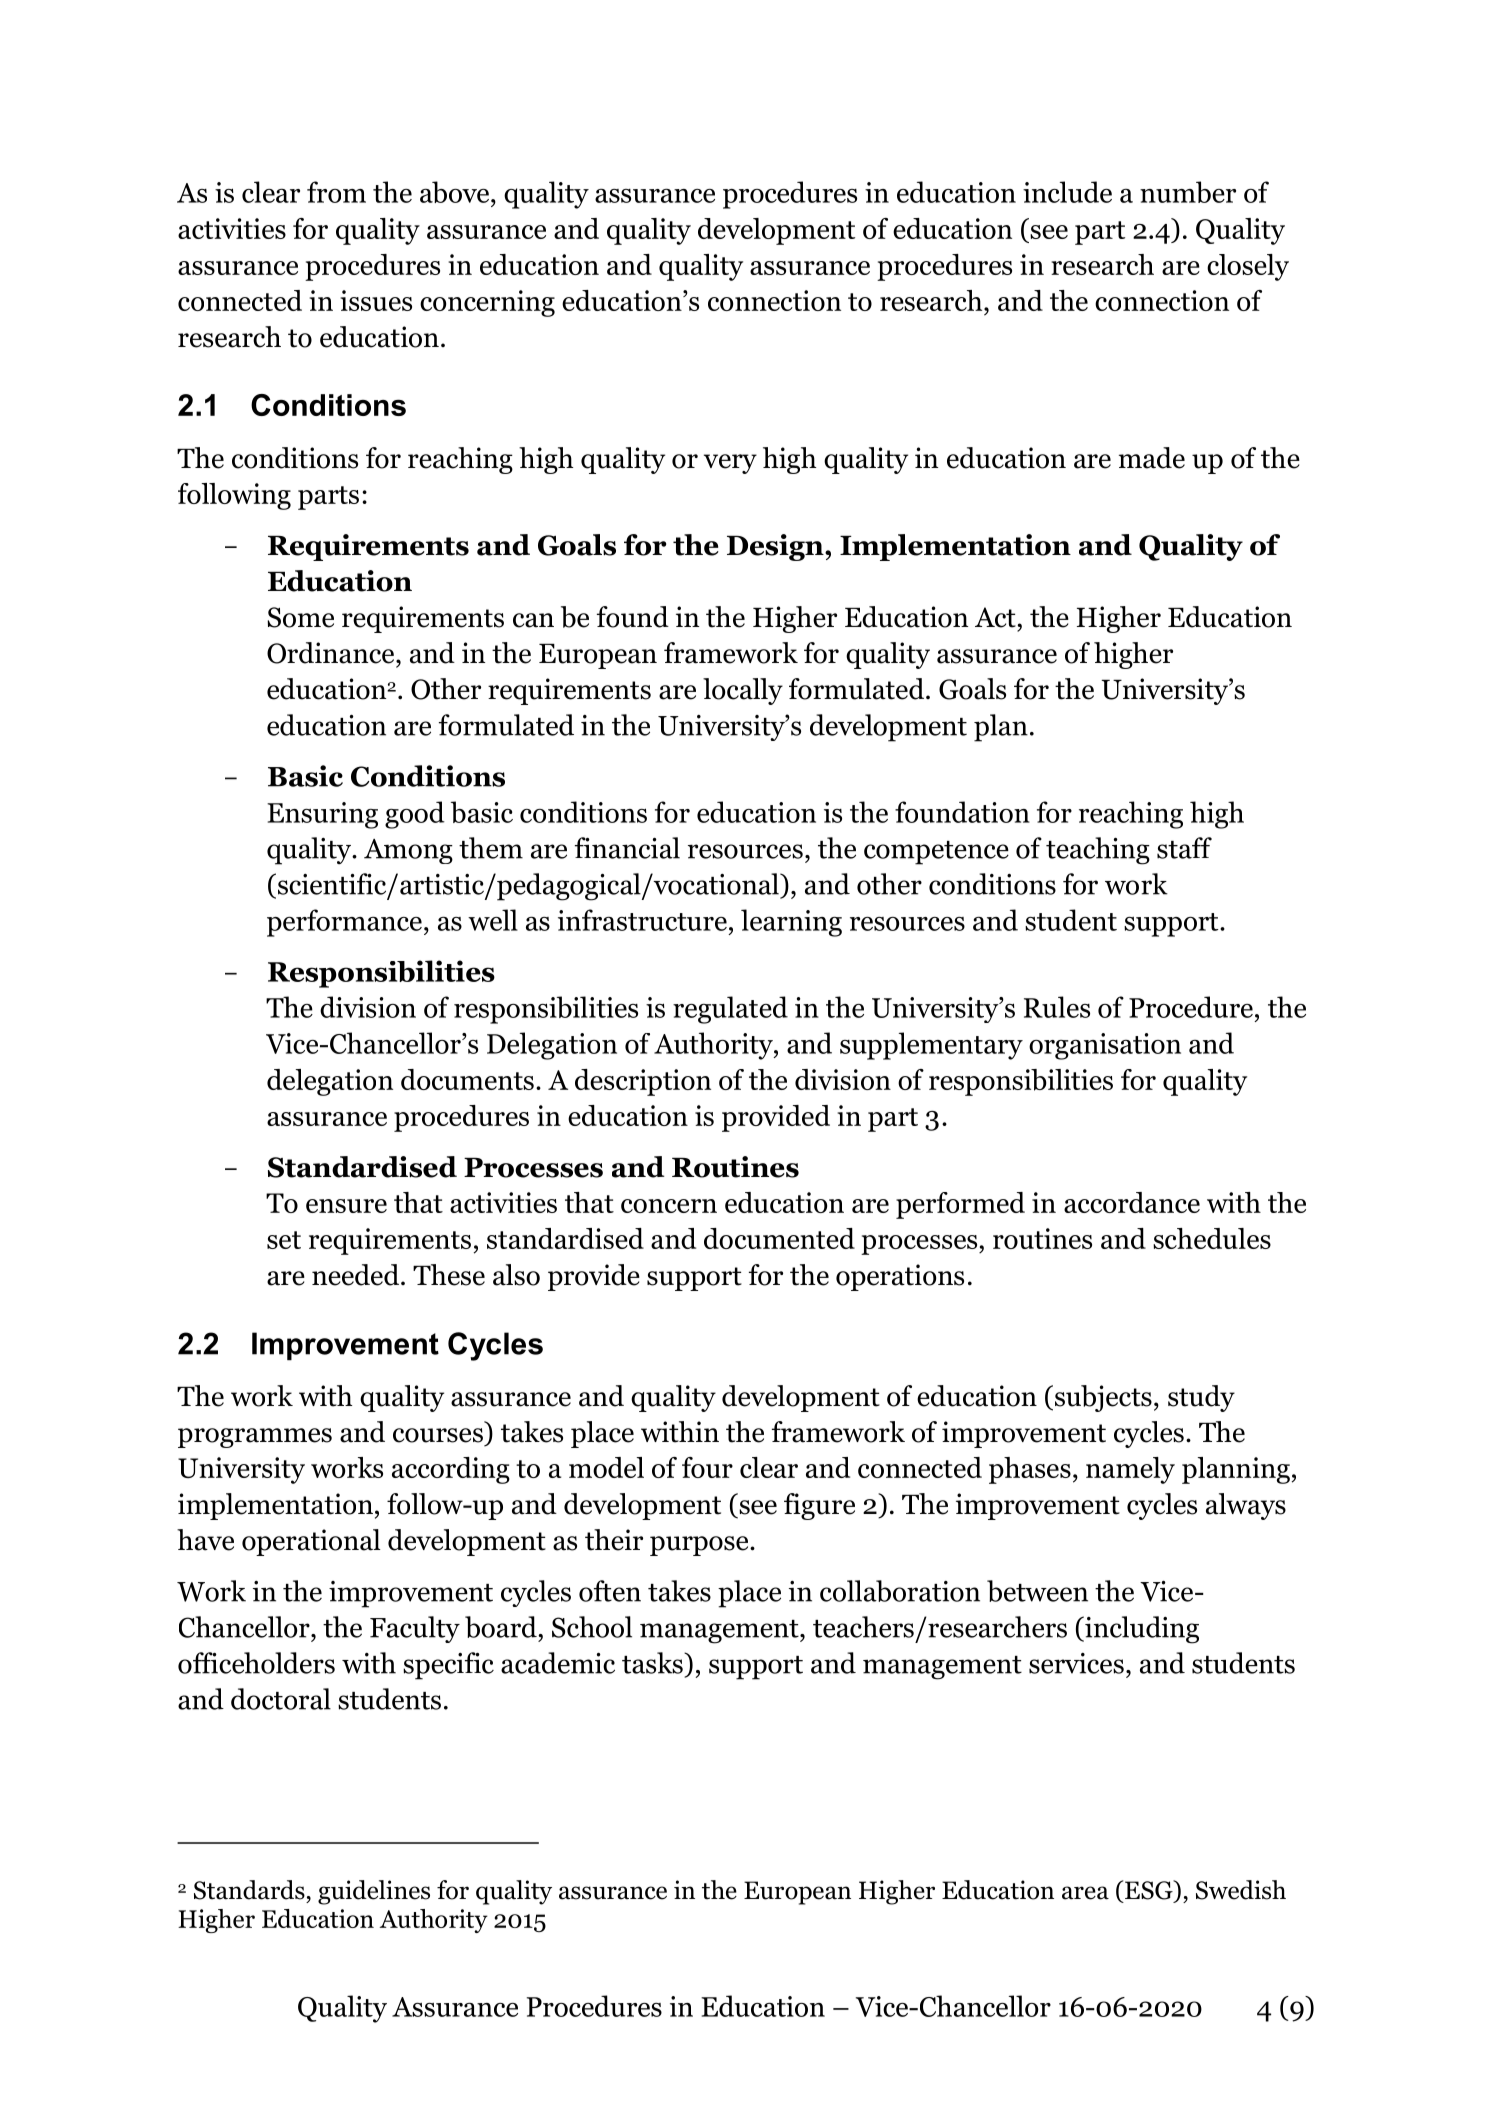 This screenshot has height=2111, width=1493. What do you see at coordinates (374, 1892) in the screenshot?
I see `guidelines` at bounding box center [374, 1892].
